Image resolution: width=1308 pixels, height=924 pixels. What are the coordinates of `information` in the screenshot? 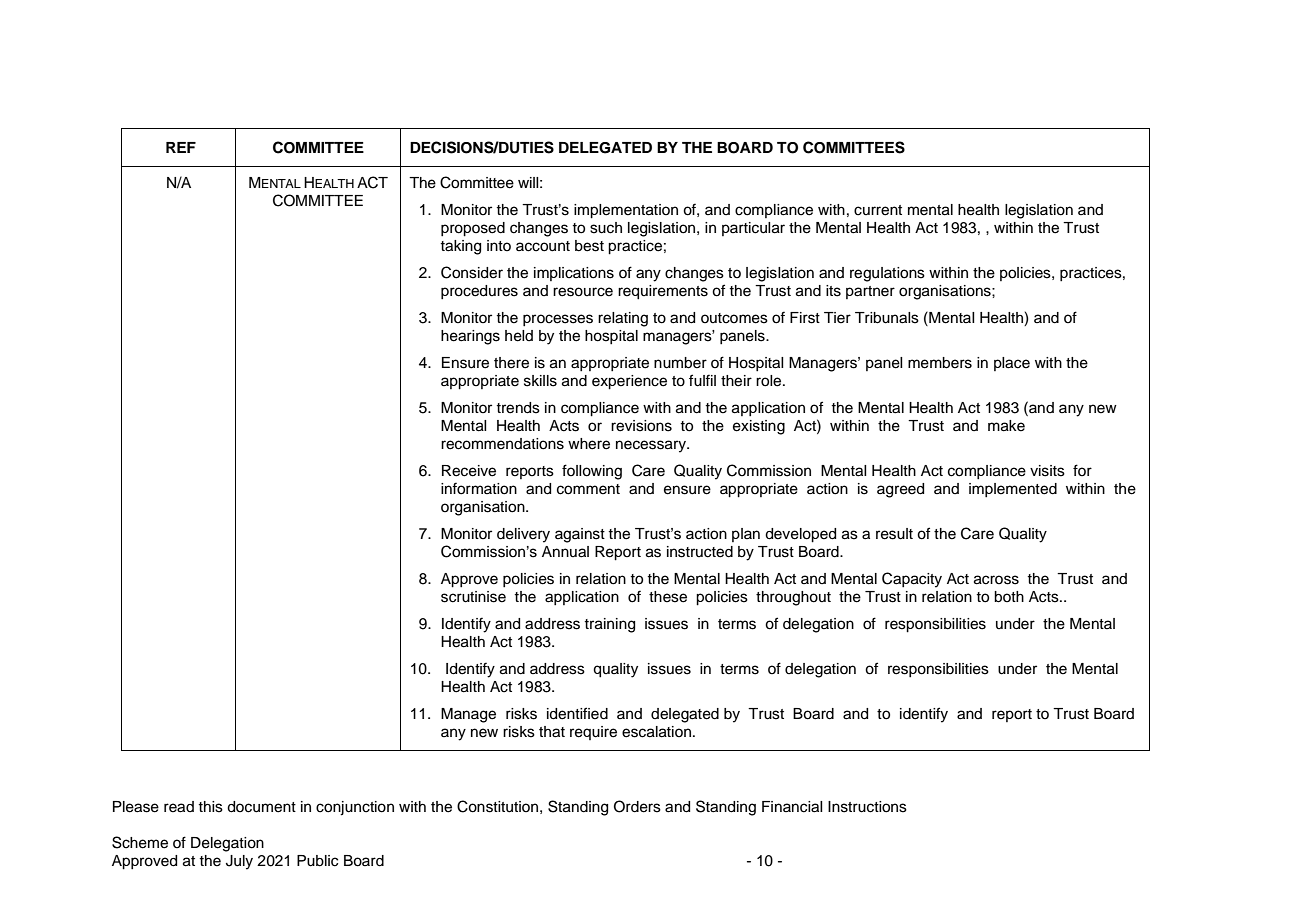 It's located at (479, 488).
